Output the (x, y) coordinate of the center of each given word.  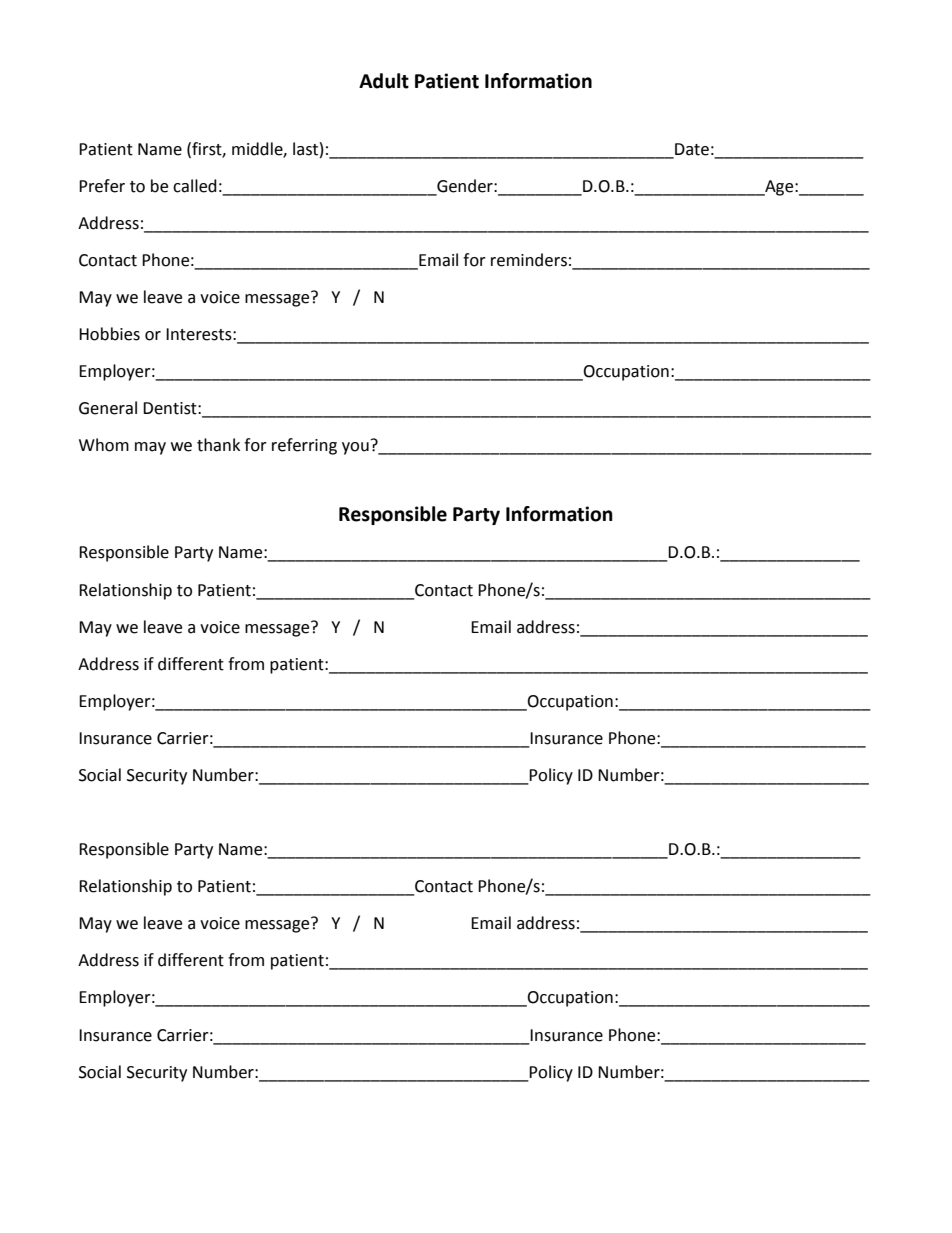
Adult (384, 81)
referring (304, 446)
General (108, 408)
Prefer (102, 186)
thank (218, 445)
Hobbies (109, 334)
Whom (104, 445)
